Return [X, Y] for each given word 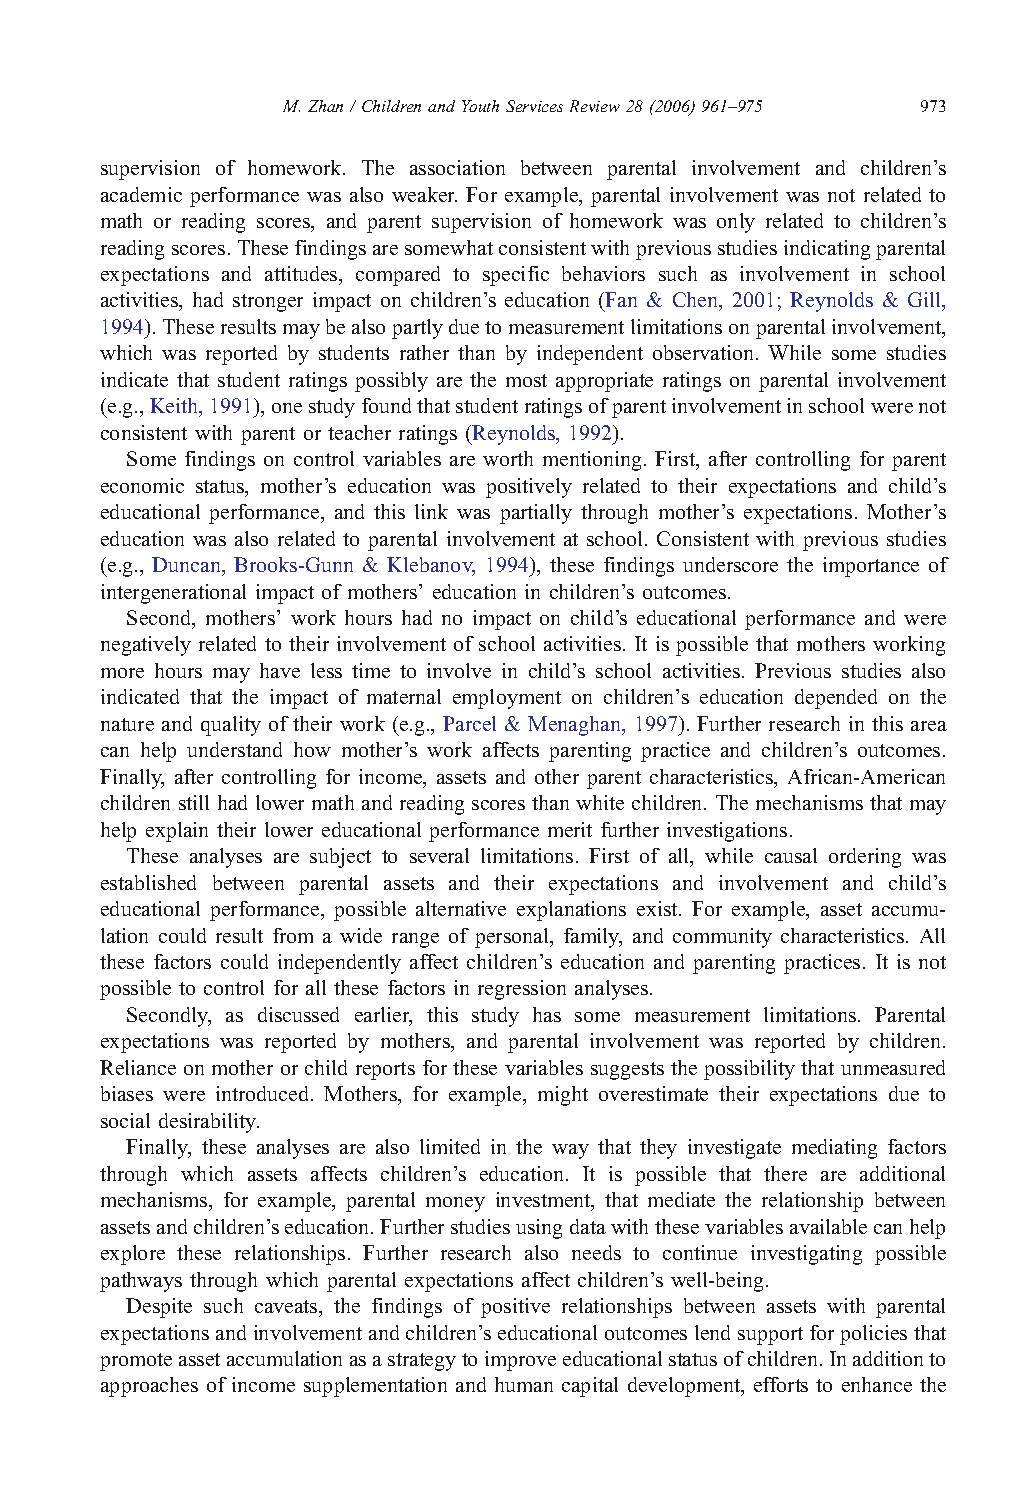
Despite [159, 1308]
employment [507, 699]
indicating [827, 250]
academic [141, 194]
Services [534, 106]
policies [873, 1335]
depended [836, 699]
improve [520, 1361]
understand [234, 749]
